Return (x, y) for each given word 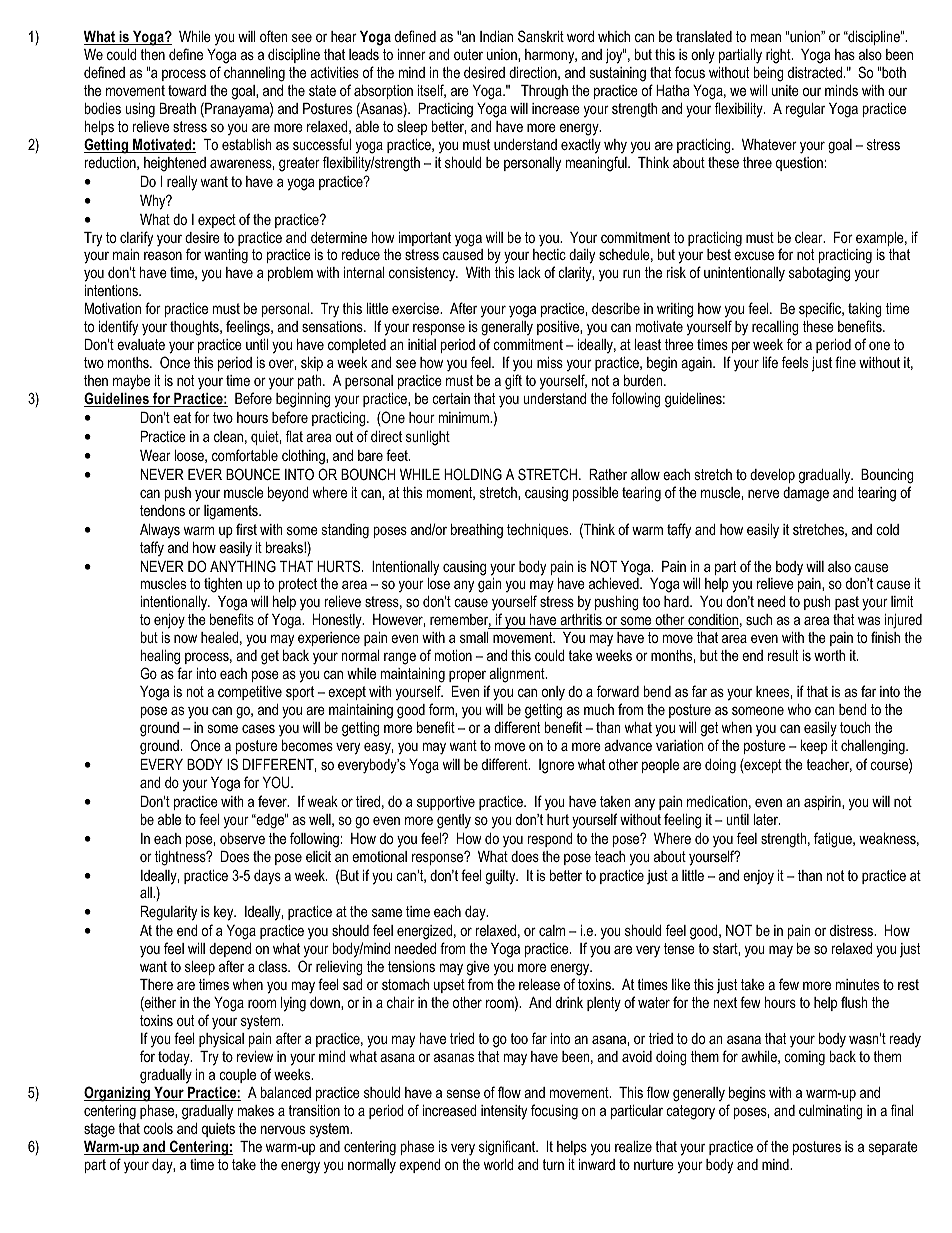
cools (158, 1128)
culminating (831, 1112)
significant (508, 1148)
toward (187, 90)
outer (468, 54)
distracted (816, 72)
